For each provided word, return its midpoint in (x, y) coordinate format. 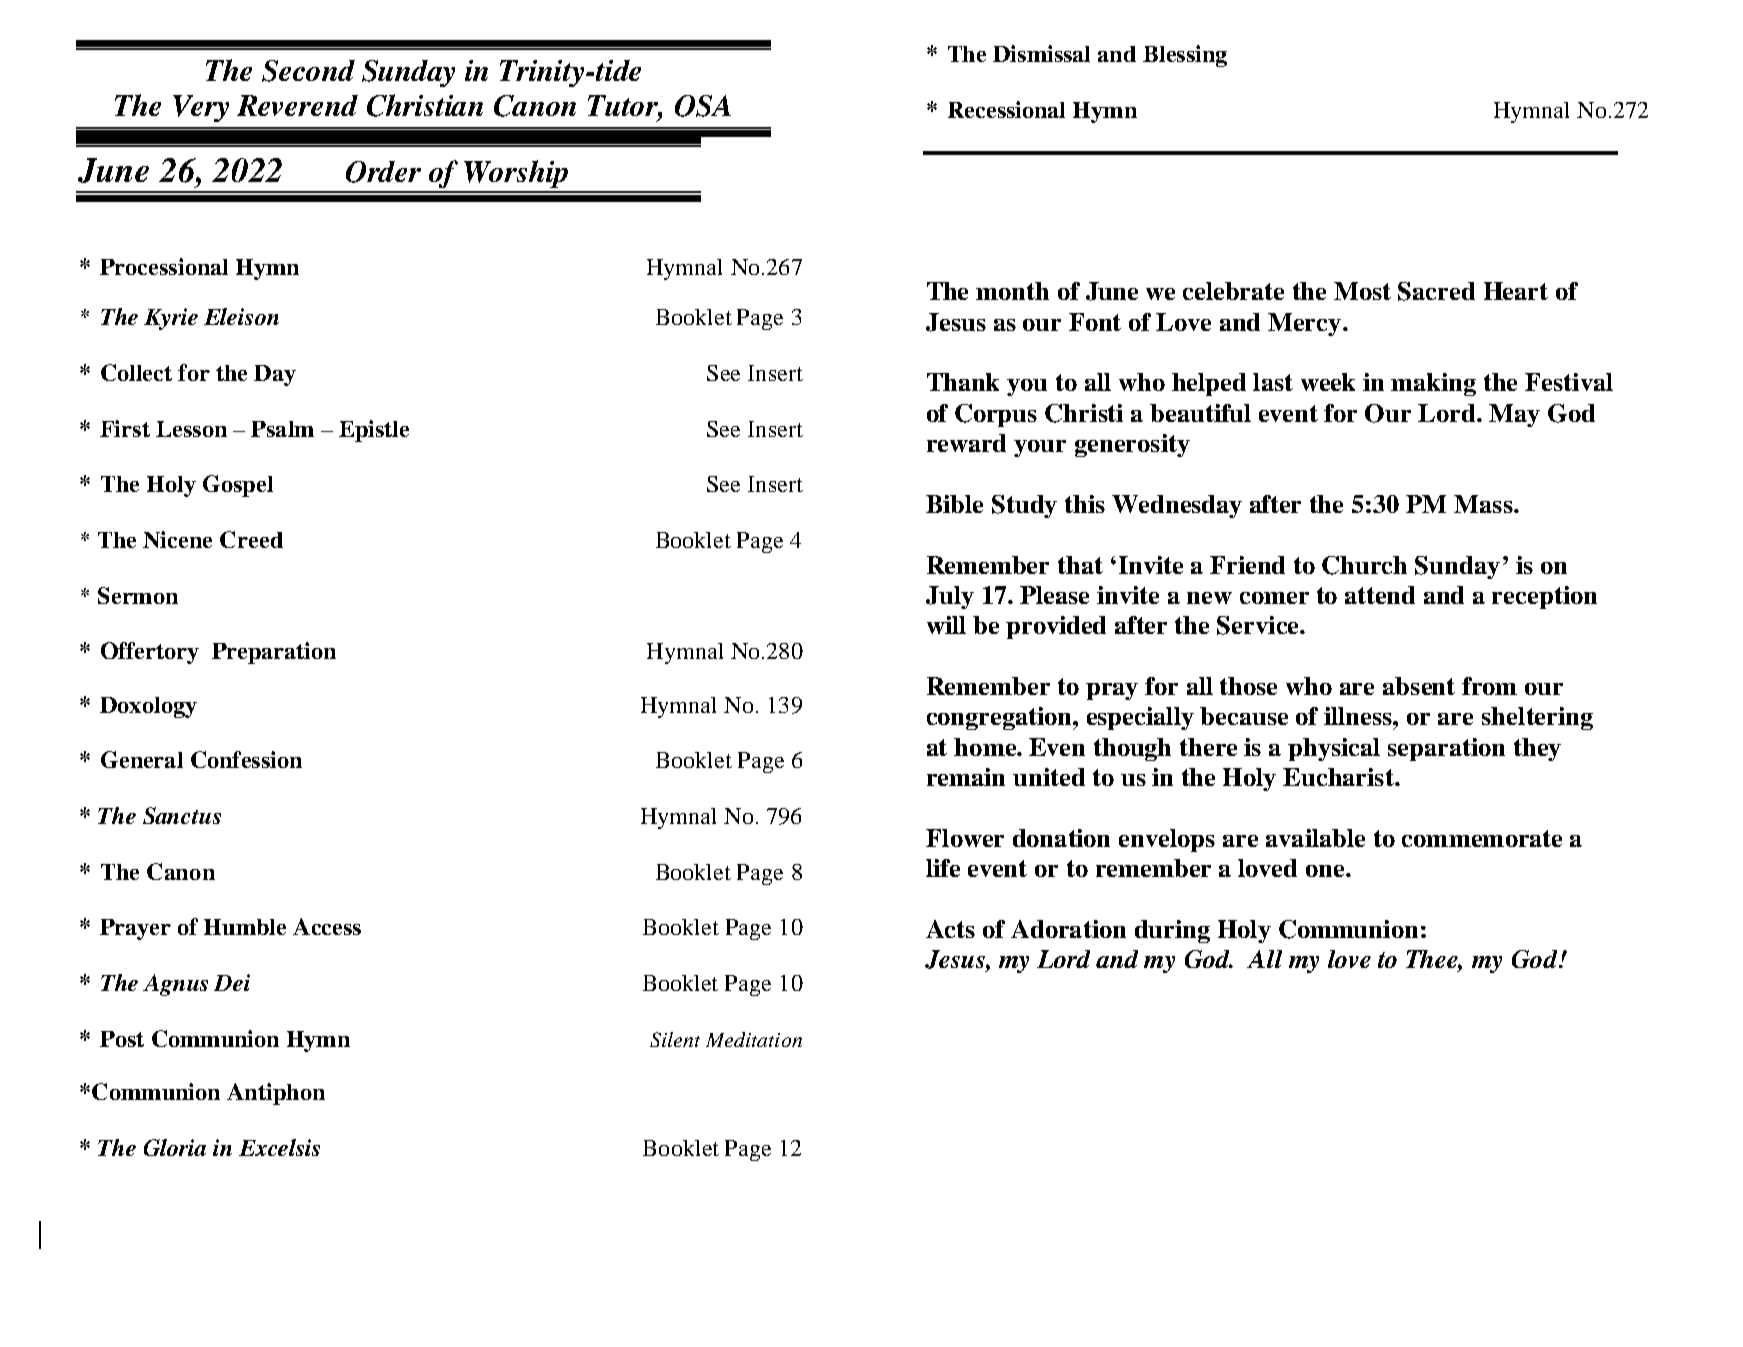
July (950, 597)
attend (1380, 595)
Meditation (754, 1039)
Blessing (1185, 56)
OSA (703, 106)
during (1172, 931)
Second (308, 71)
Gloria (175, 1147)
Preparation (274, 653)
